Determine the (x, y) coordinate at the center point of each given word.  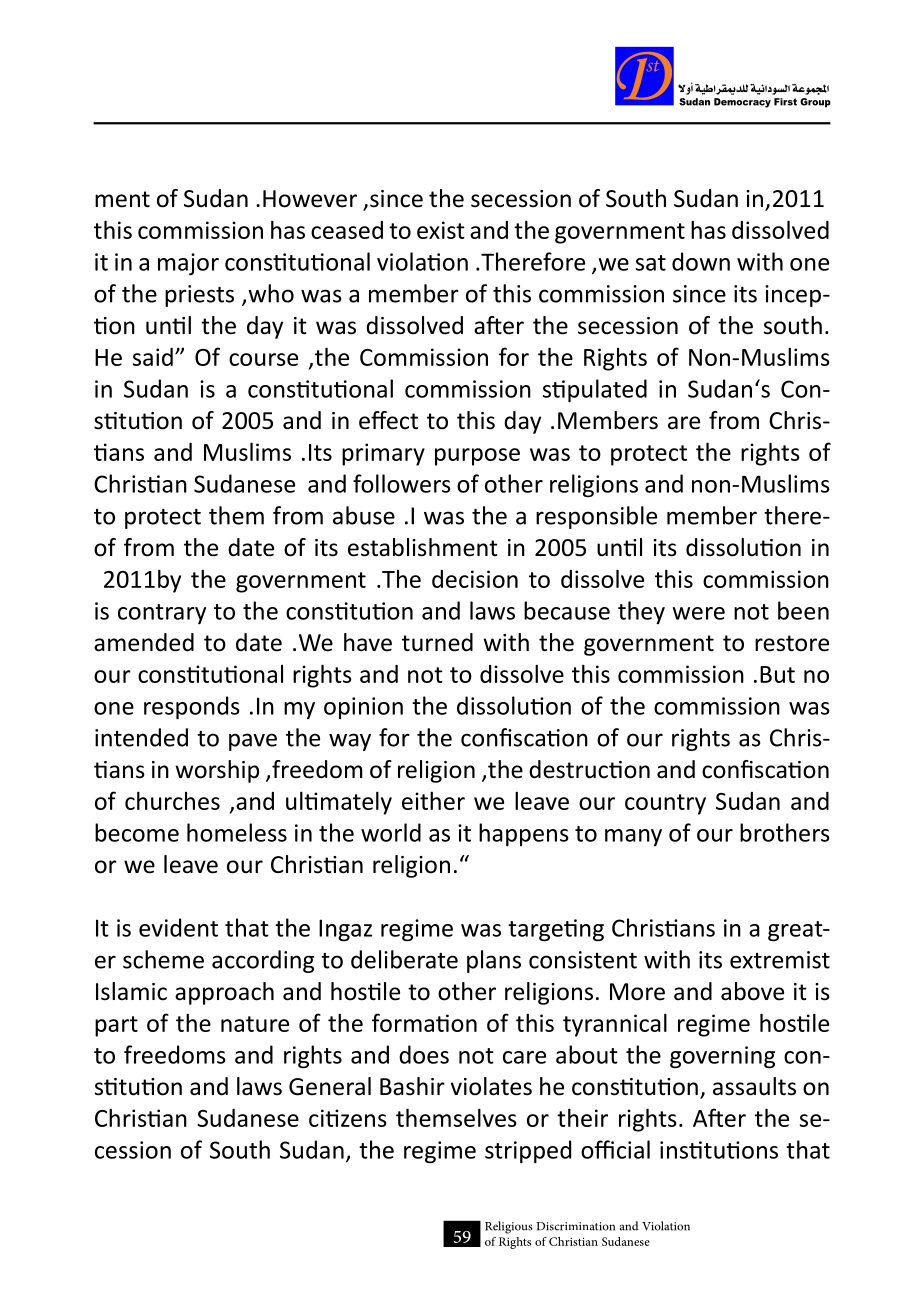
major (188, 264)
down (701, 261)
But (777, 674)
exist (441, 230)
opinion (363, 708)
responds (192, 707)
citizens (348, 1118)
